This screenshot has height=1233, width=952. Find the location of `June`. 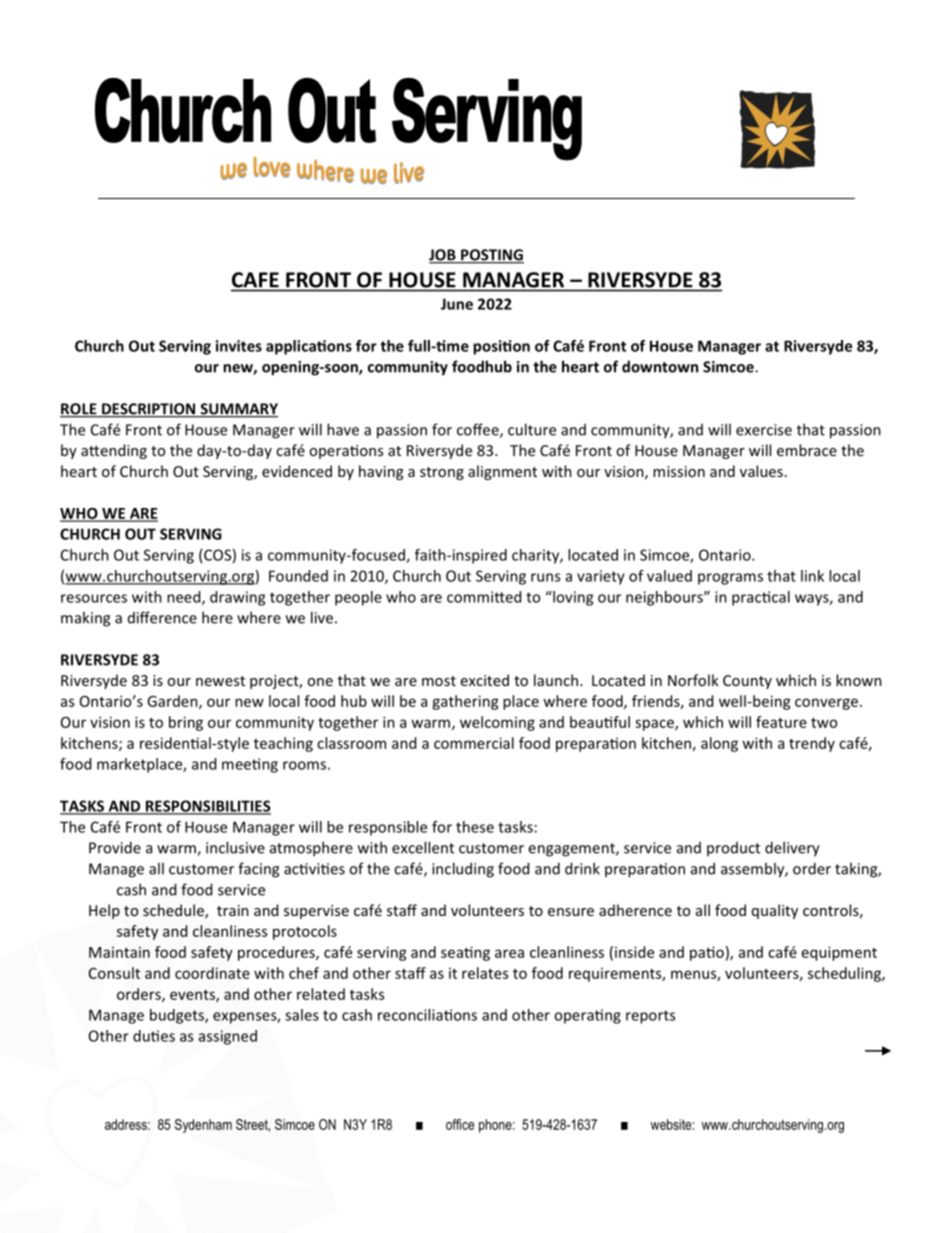

June is located at coordinates (457, 304).
